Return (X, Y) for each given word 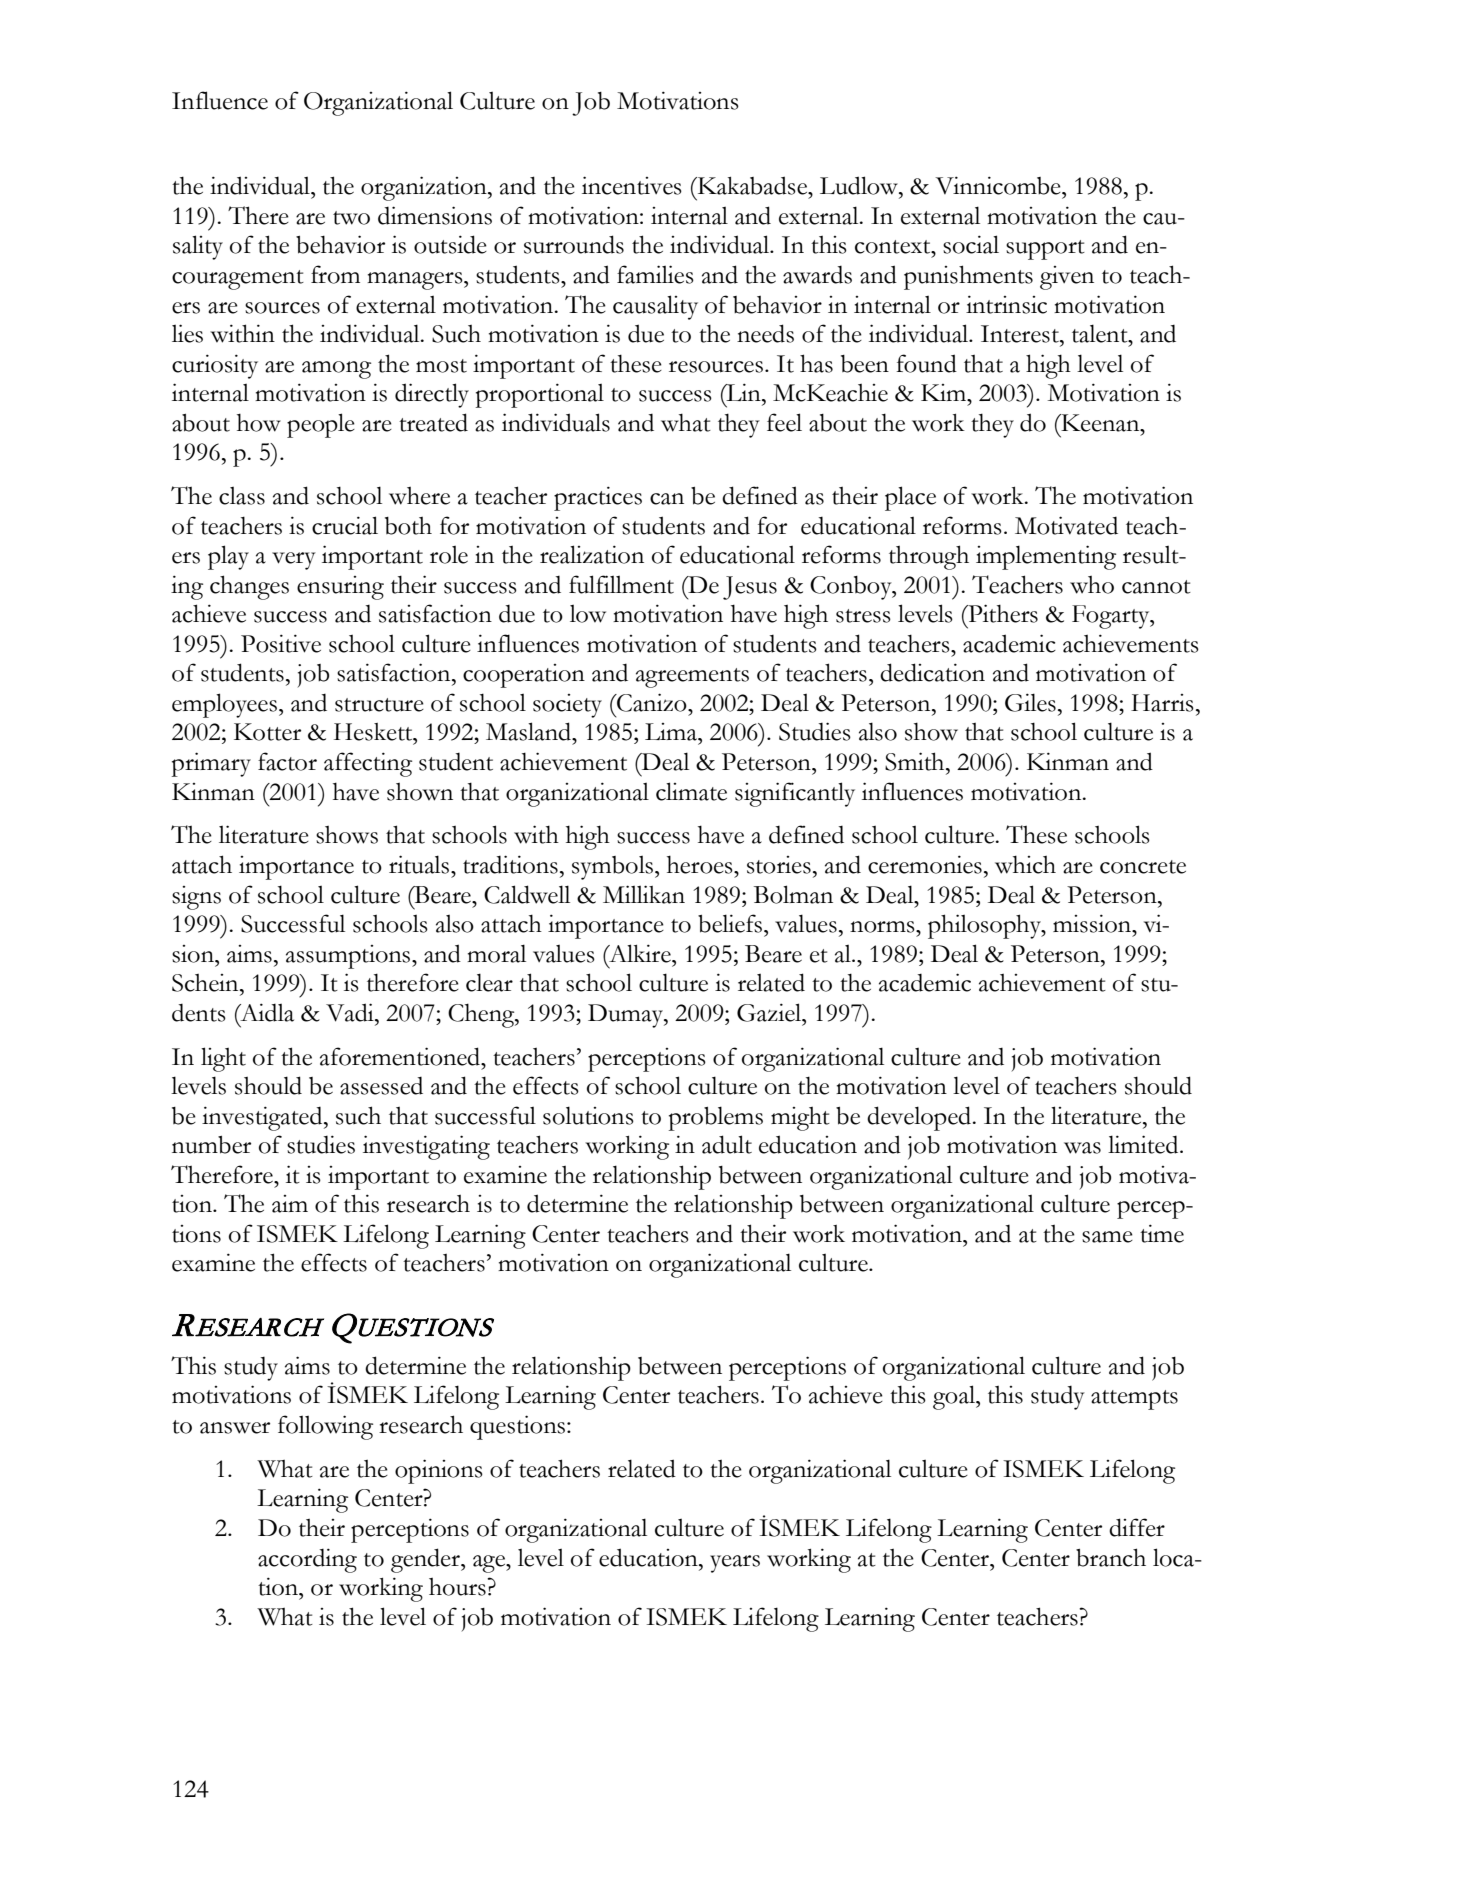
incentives (632, 185)
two (351, 218)
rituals (420, 864)
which (1025, 864)
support (1045, 250)
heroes (701, 864)
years (735, 1564)
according (307, 1560)
